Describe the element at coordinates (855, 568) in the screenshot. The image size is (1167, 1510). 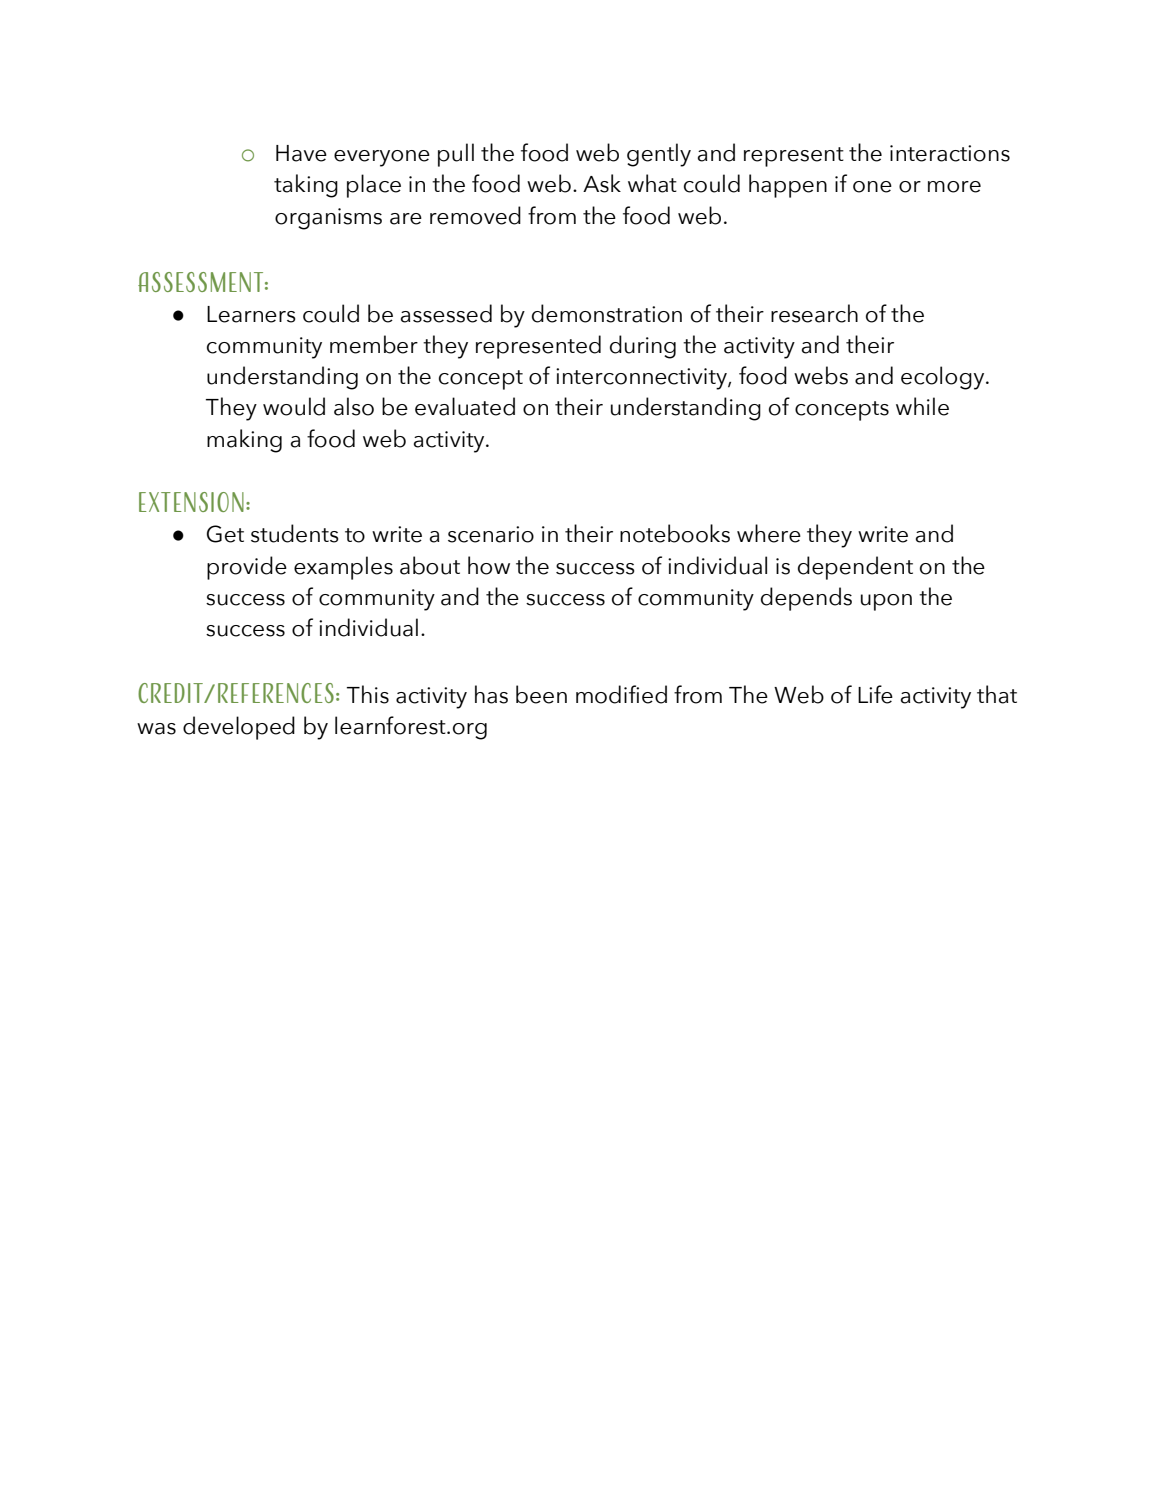
I see `dependent` at that location.
